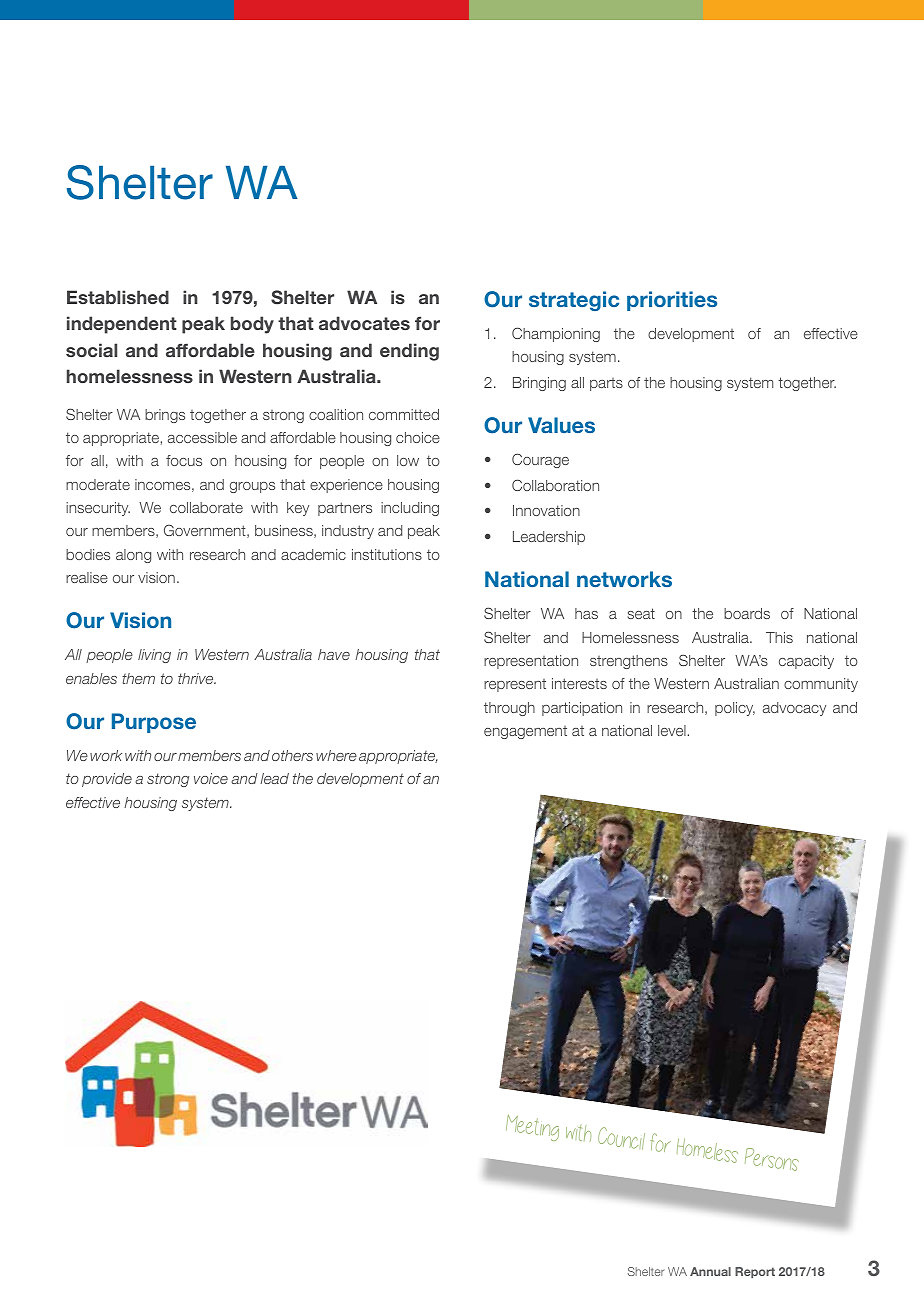 Image resolution: width=924 pixels, height=1308 pixels. Describe the element at coordinates (334, 654) in the image. I see `have` at that location.
